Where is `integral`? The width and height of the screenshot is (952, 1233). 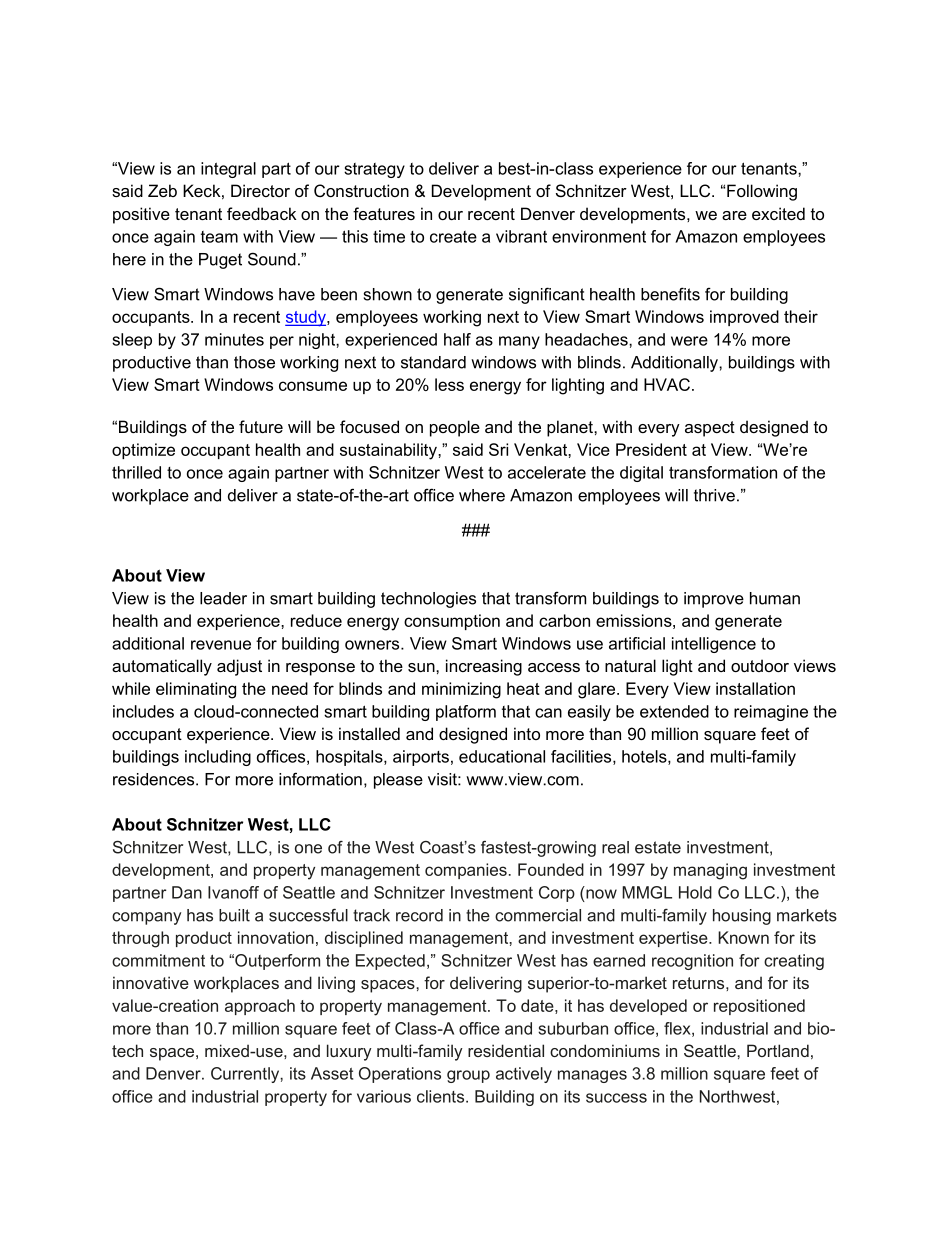
integral is located at coordinates (228, 170).
